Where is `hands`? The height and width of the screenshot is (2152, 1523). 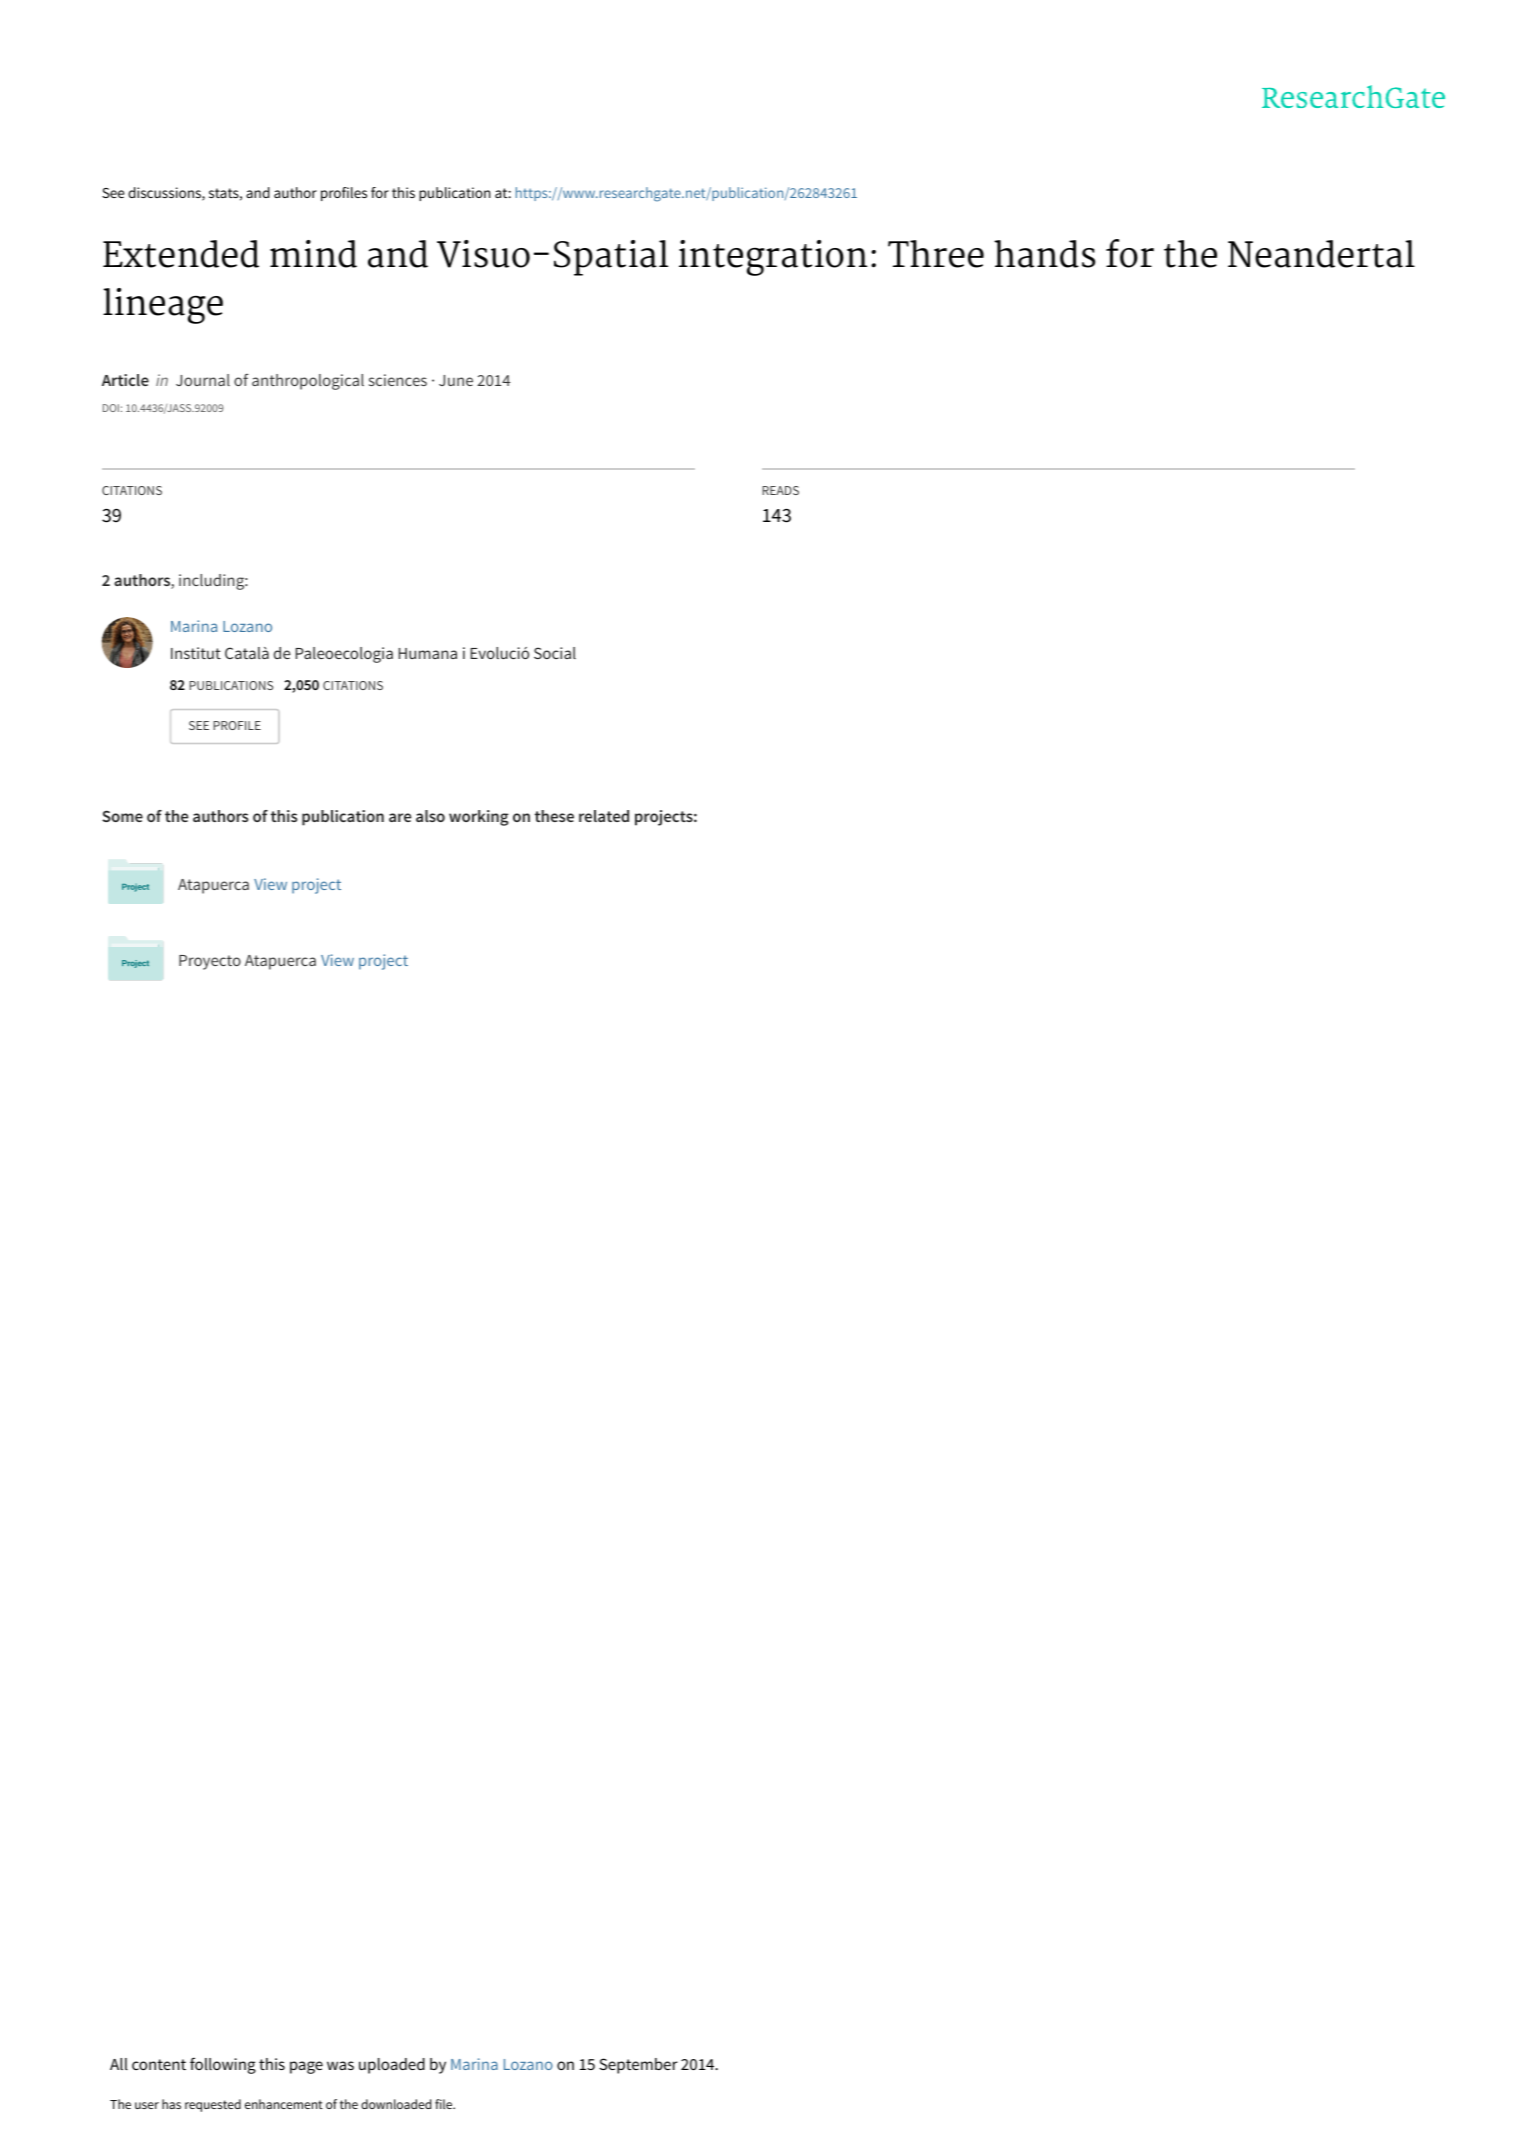
hands is located at coordinates (1044, 254).
